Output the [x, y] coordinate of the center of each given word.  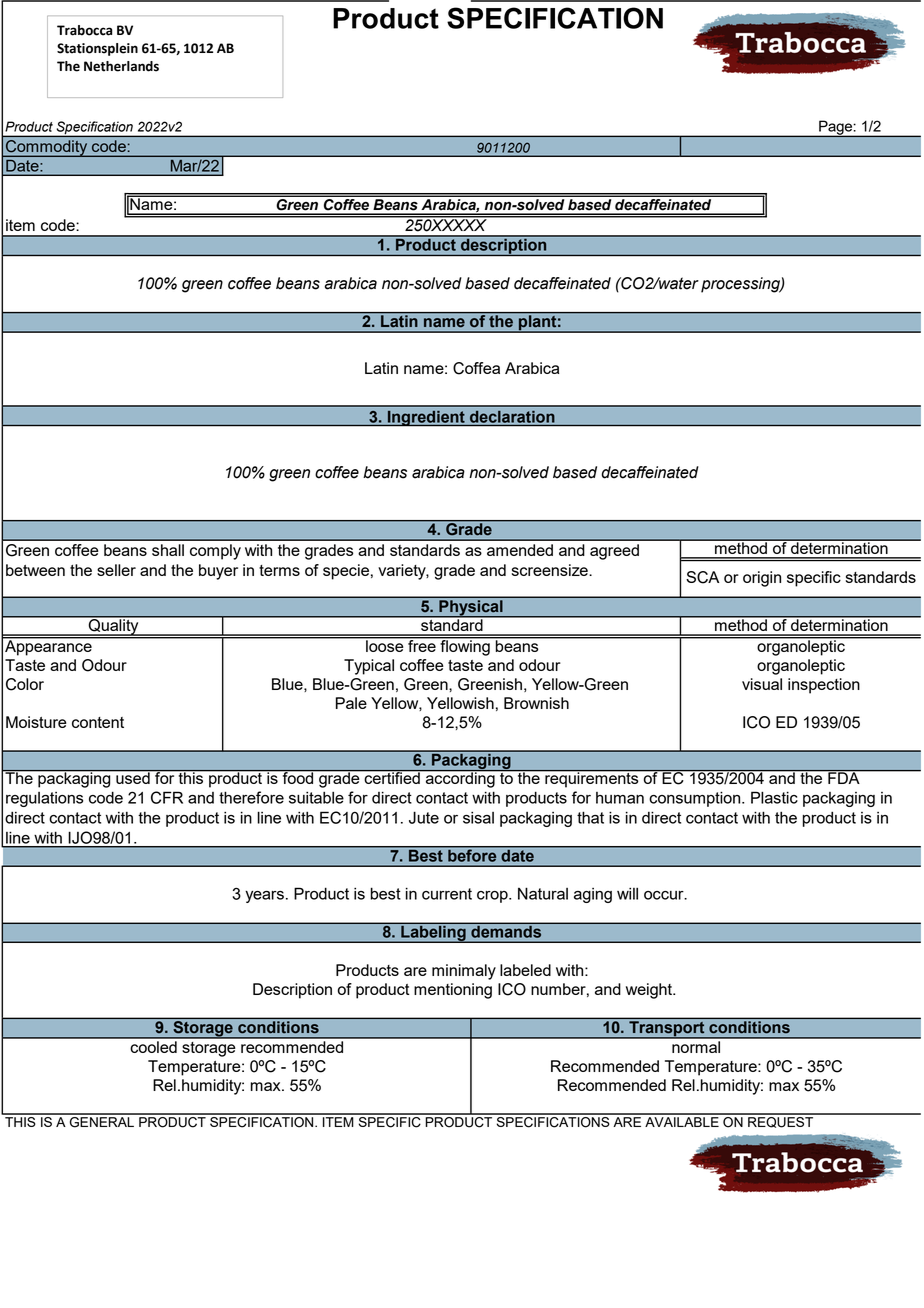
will [627, 893]
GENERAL [101, 1121]
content [98, 722]
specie [346, 572]
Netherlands [121, 66]
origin [762, 579]
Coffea [476, 368]
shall [168, 550]
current [447, 894]
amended [520, 550]
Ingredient [426, 418]
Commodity [47, 148]
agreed [614, 552]
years [264, 897]
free [422, 644]
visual [762, 684]
